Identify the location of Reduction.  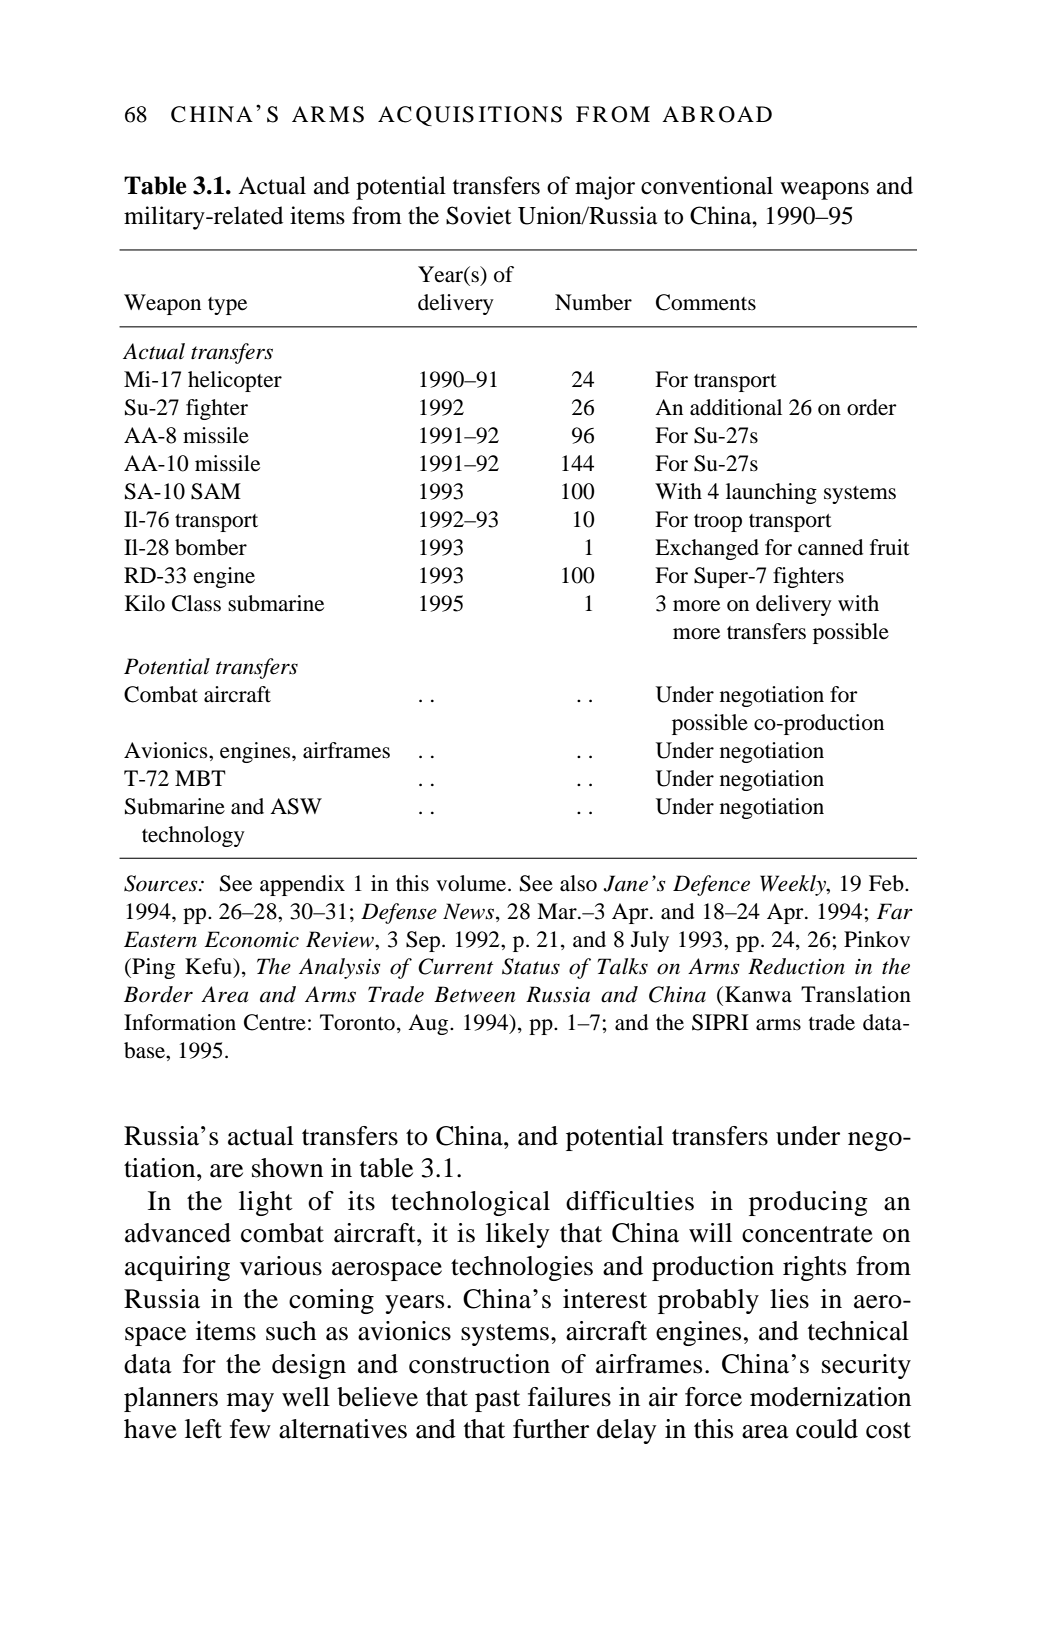
(796, 966).
